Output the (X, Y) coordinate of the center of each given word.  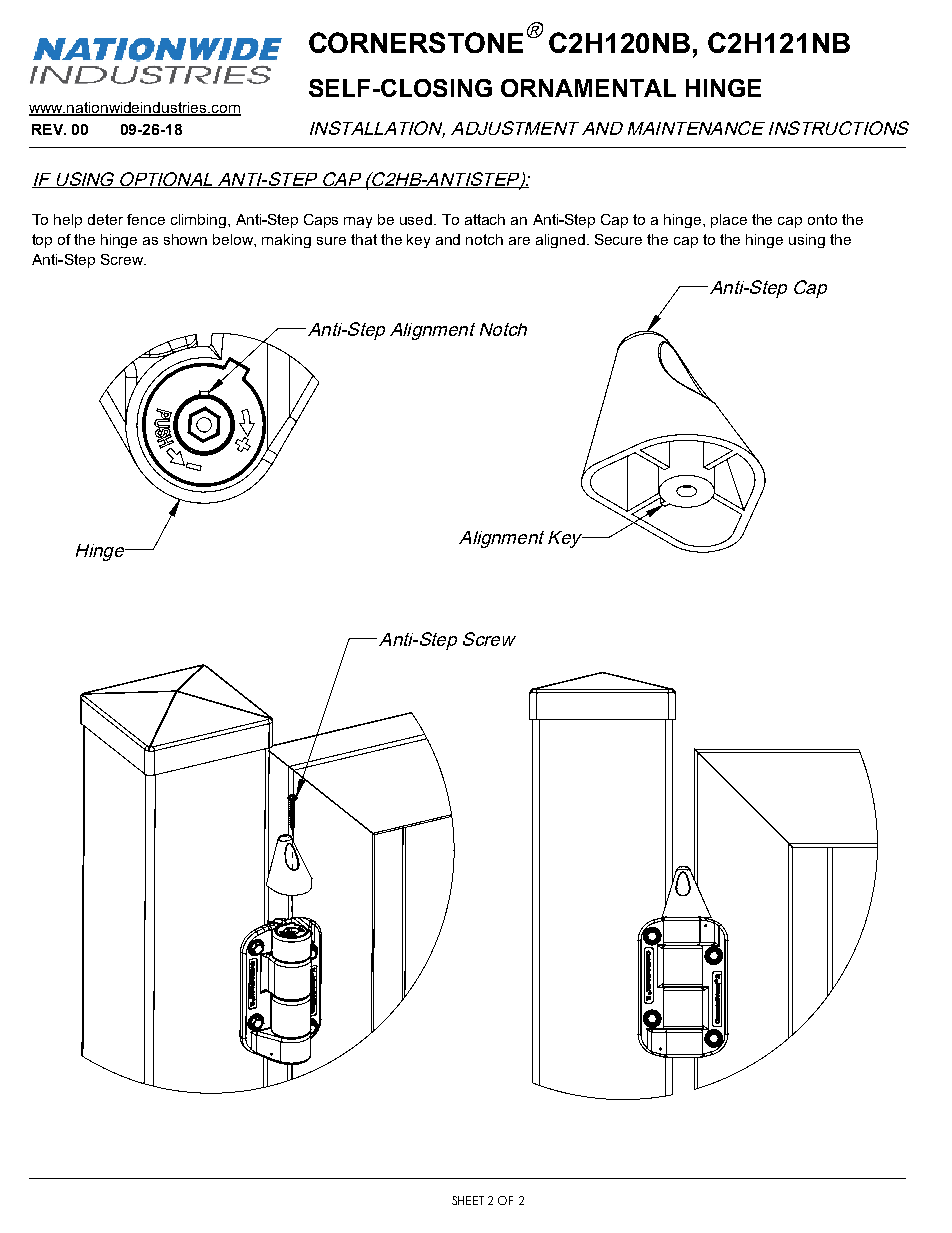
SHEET (468, 1200)
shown (185, 239)
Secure (618, 239)
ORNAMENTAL (588, 88)
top (42, 241)
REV (49, 129)
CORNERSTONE (416, 42)
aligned (560, 241)
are (519, 241)
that (364, 239)
